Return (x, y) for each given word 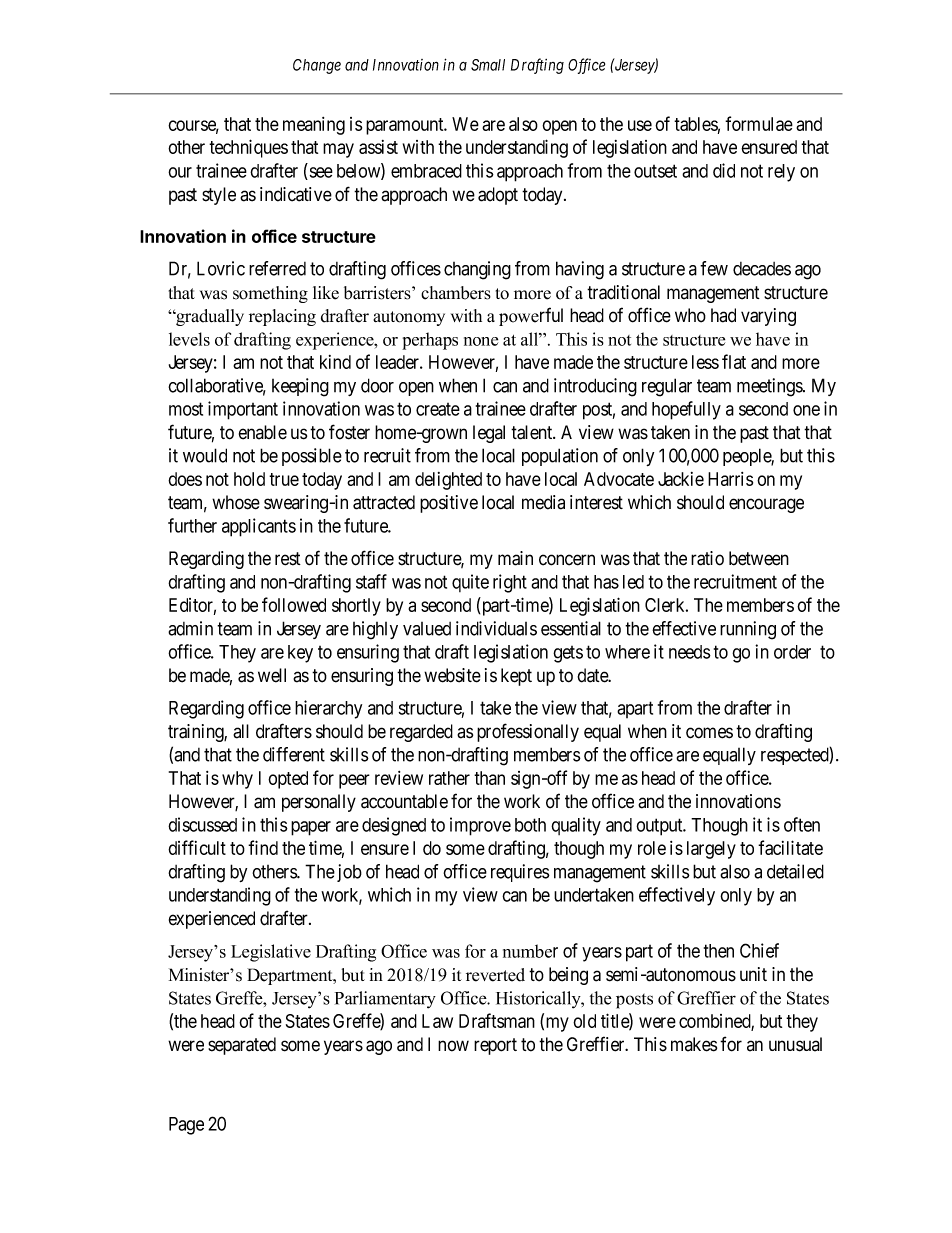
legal (489, 434)
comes (709, 733)
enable (263, 432)
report (495, 1046)
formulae (759, 123)
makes (694, 1044)
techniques (248, 148)
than (489, 778)
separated (242, 1046)
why (237, 780)
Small (488, 65)
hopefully (686, 410)
